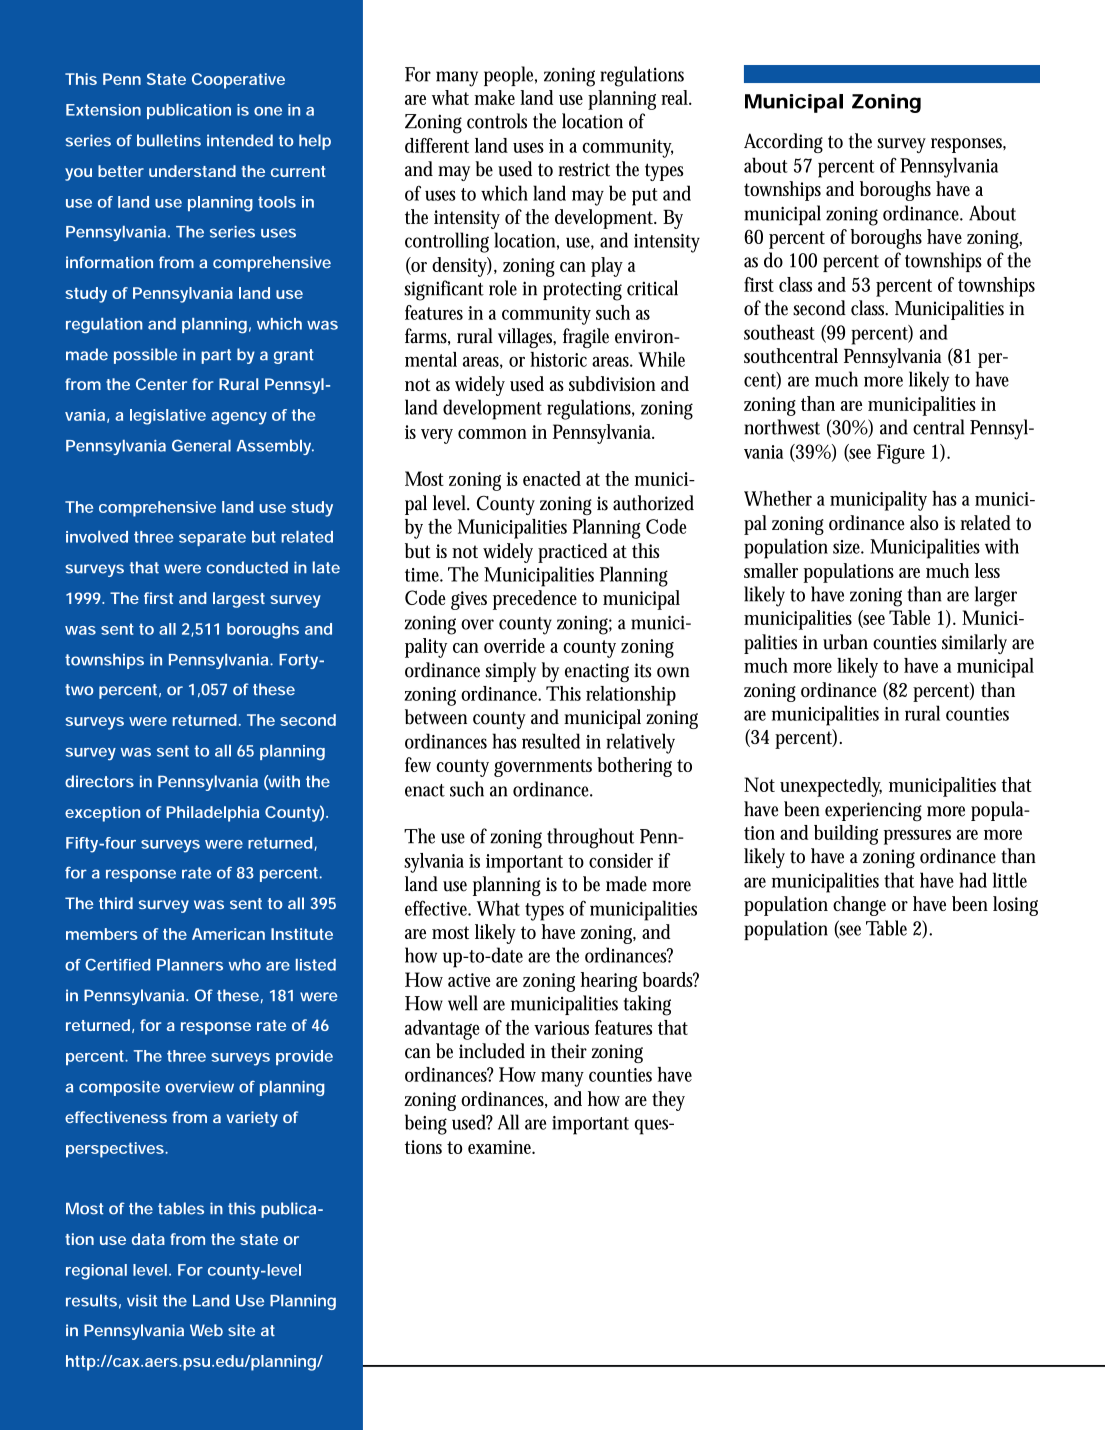 The height and width of the screenshot is (1430, 1105). I want to click on urban, so click(845, 642).
